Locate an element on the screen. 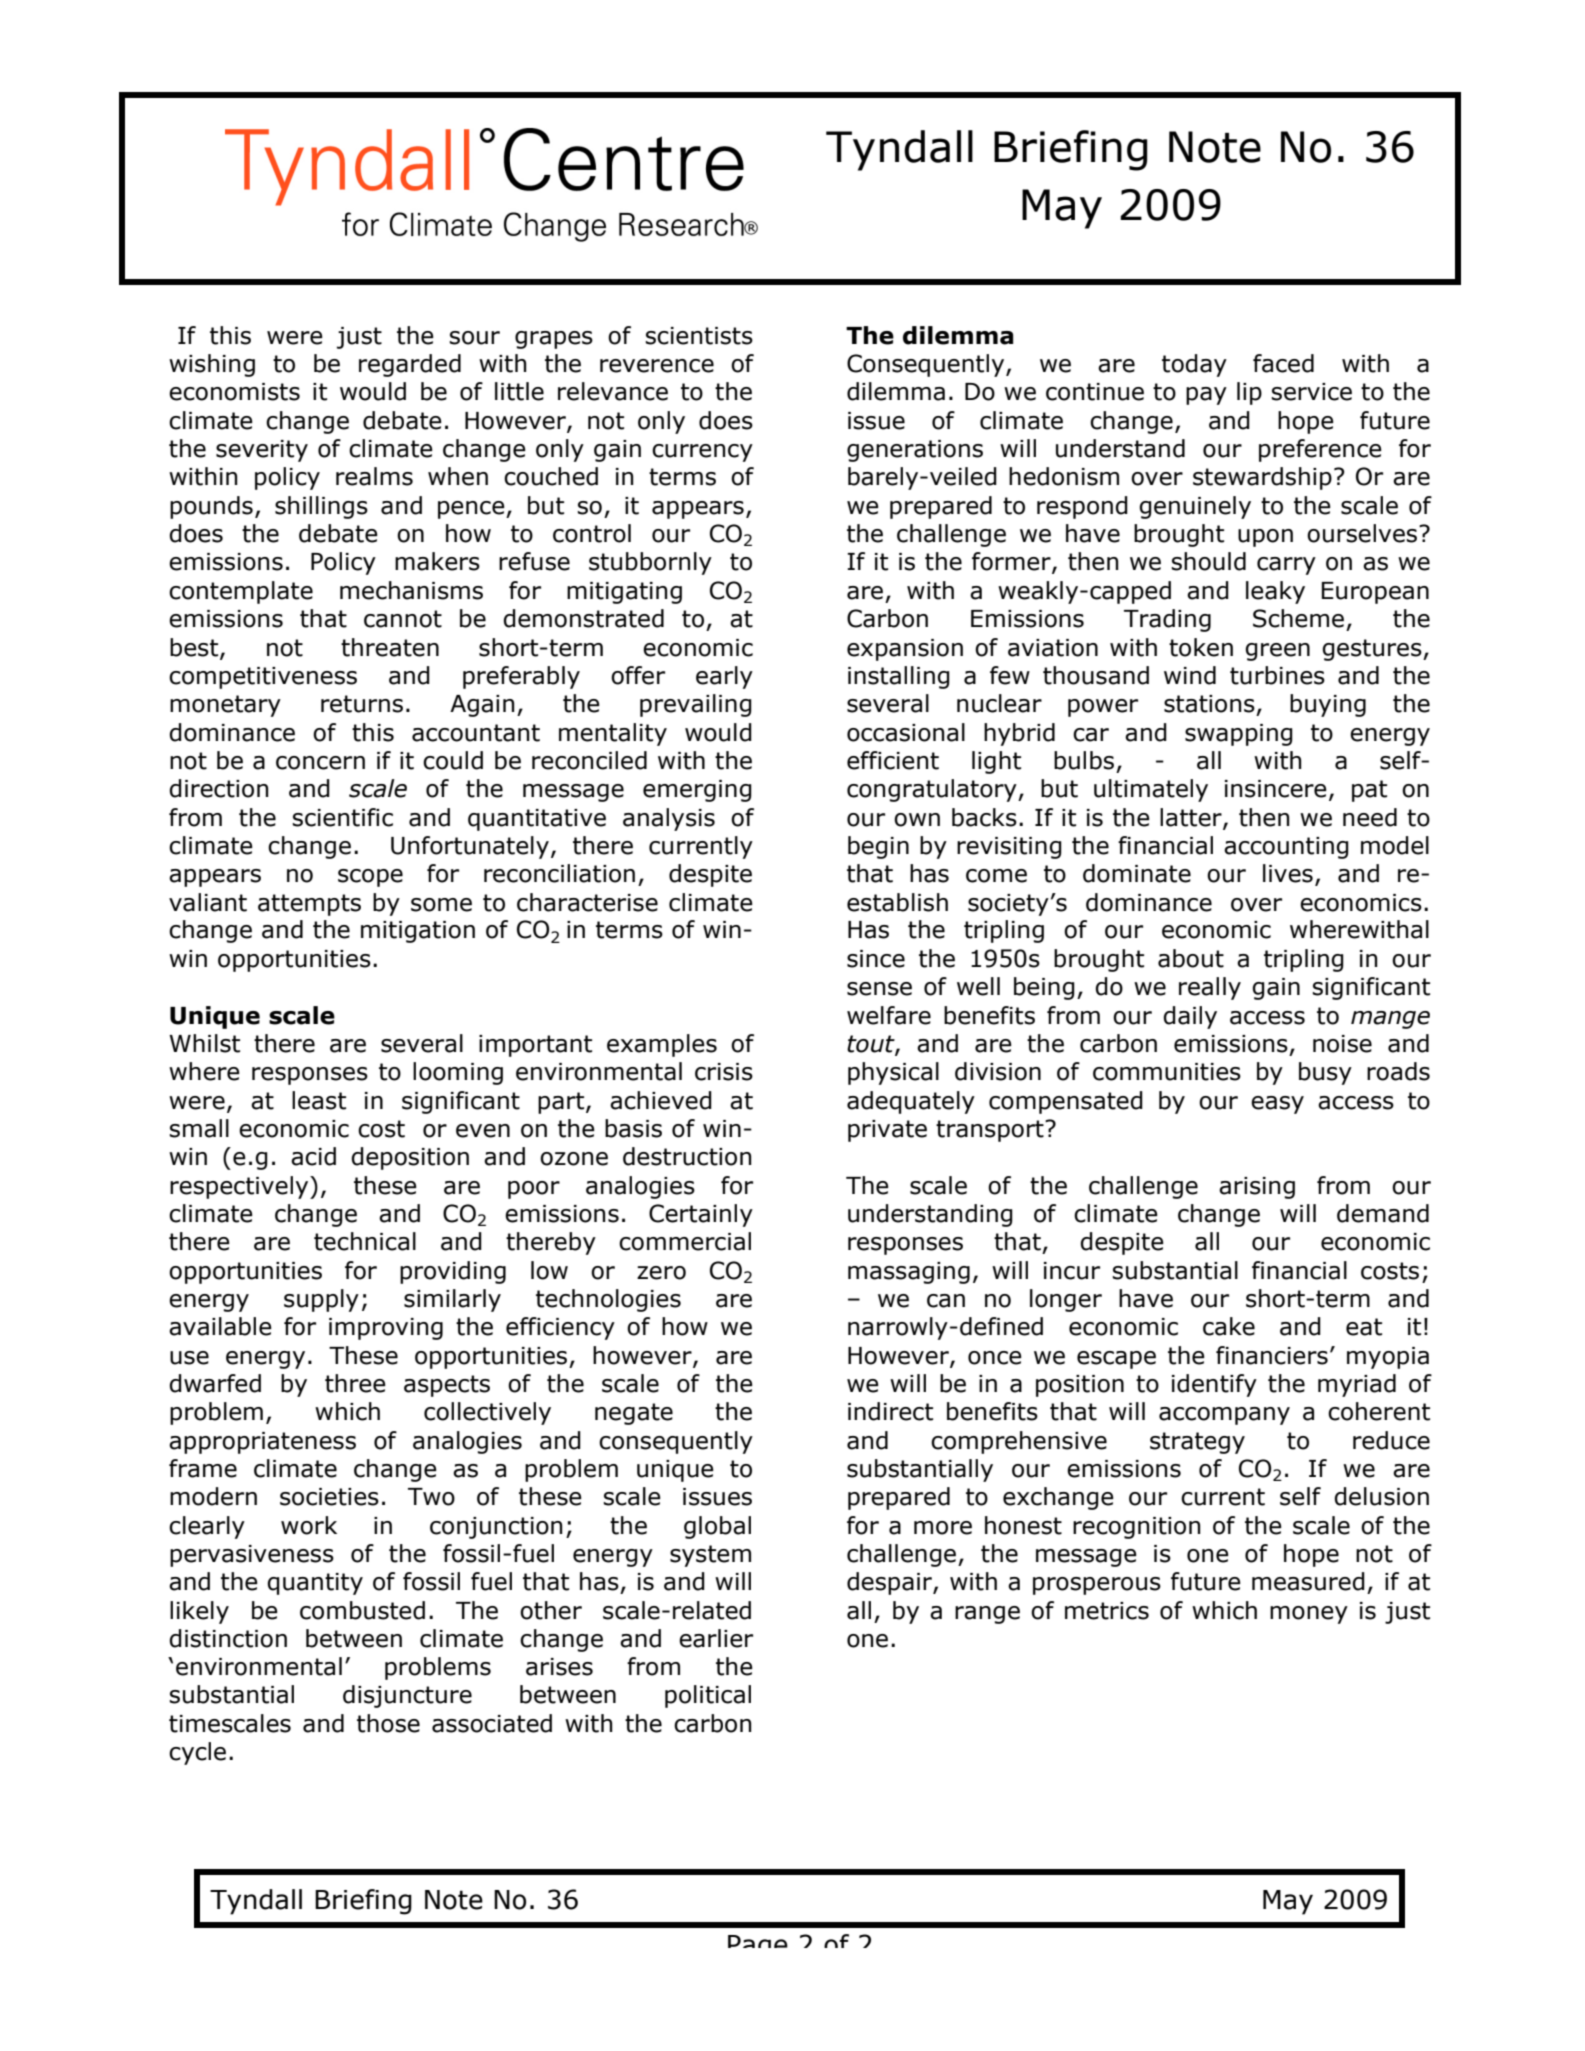 The width and height of the screenshot is (1585, 2051). crisis is located at coordinates (724, 1072).
